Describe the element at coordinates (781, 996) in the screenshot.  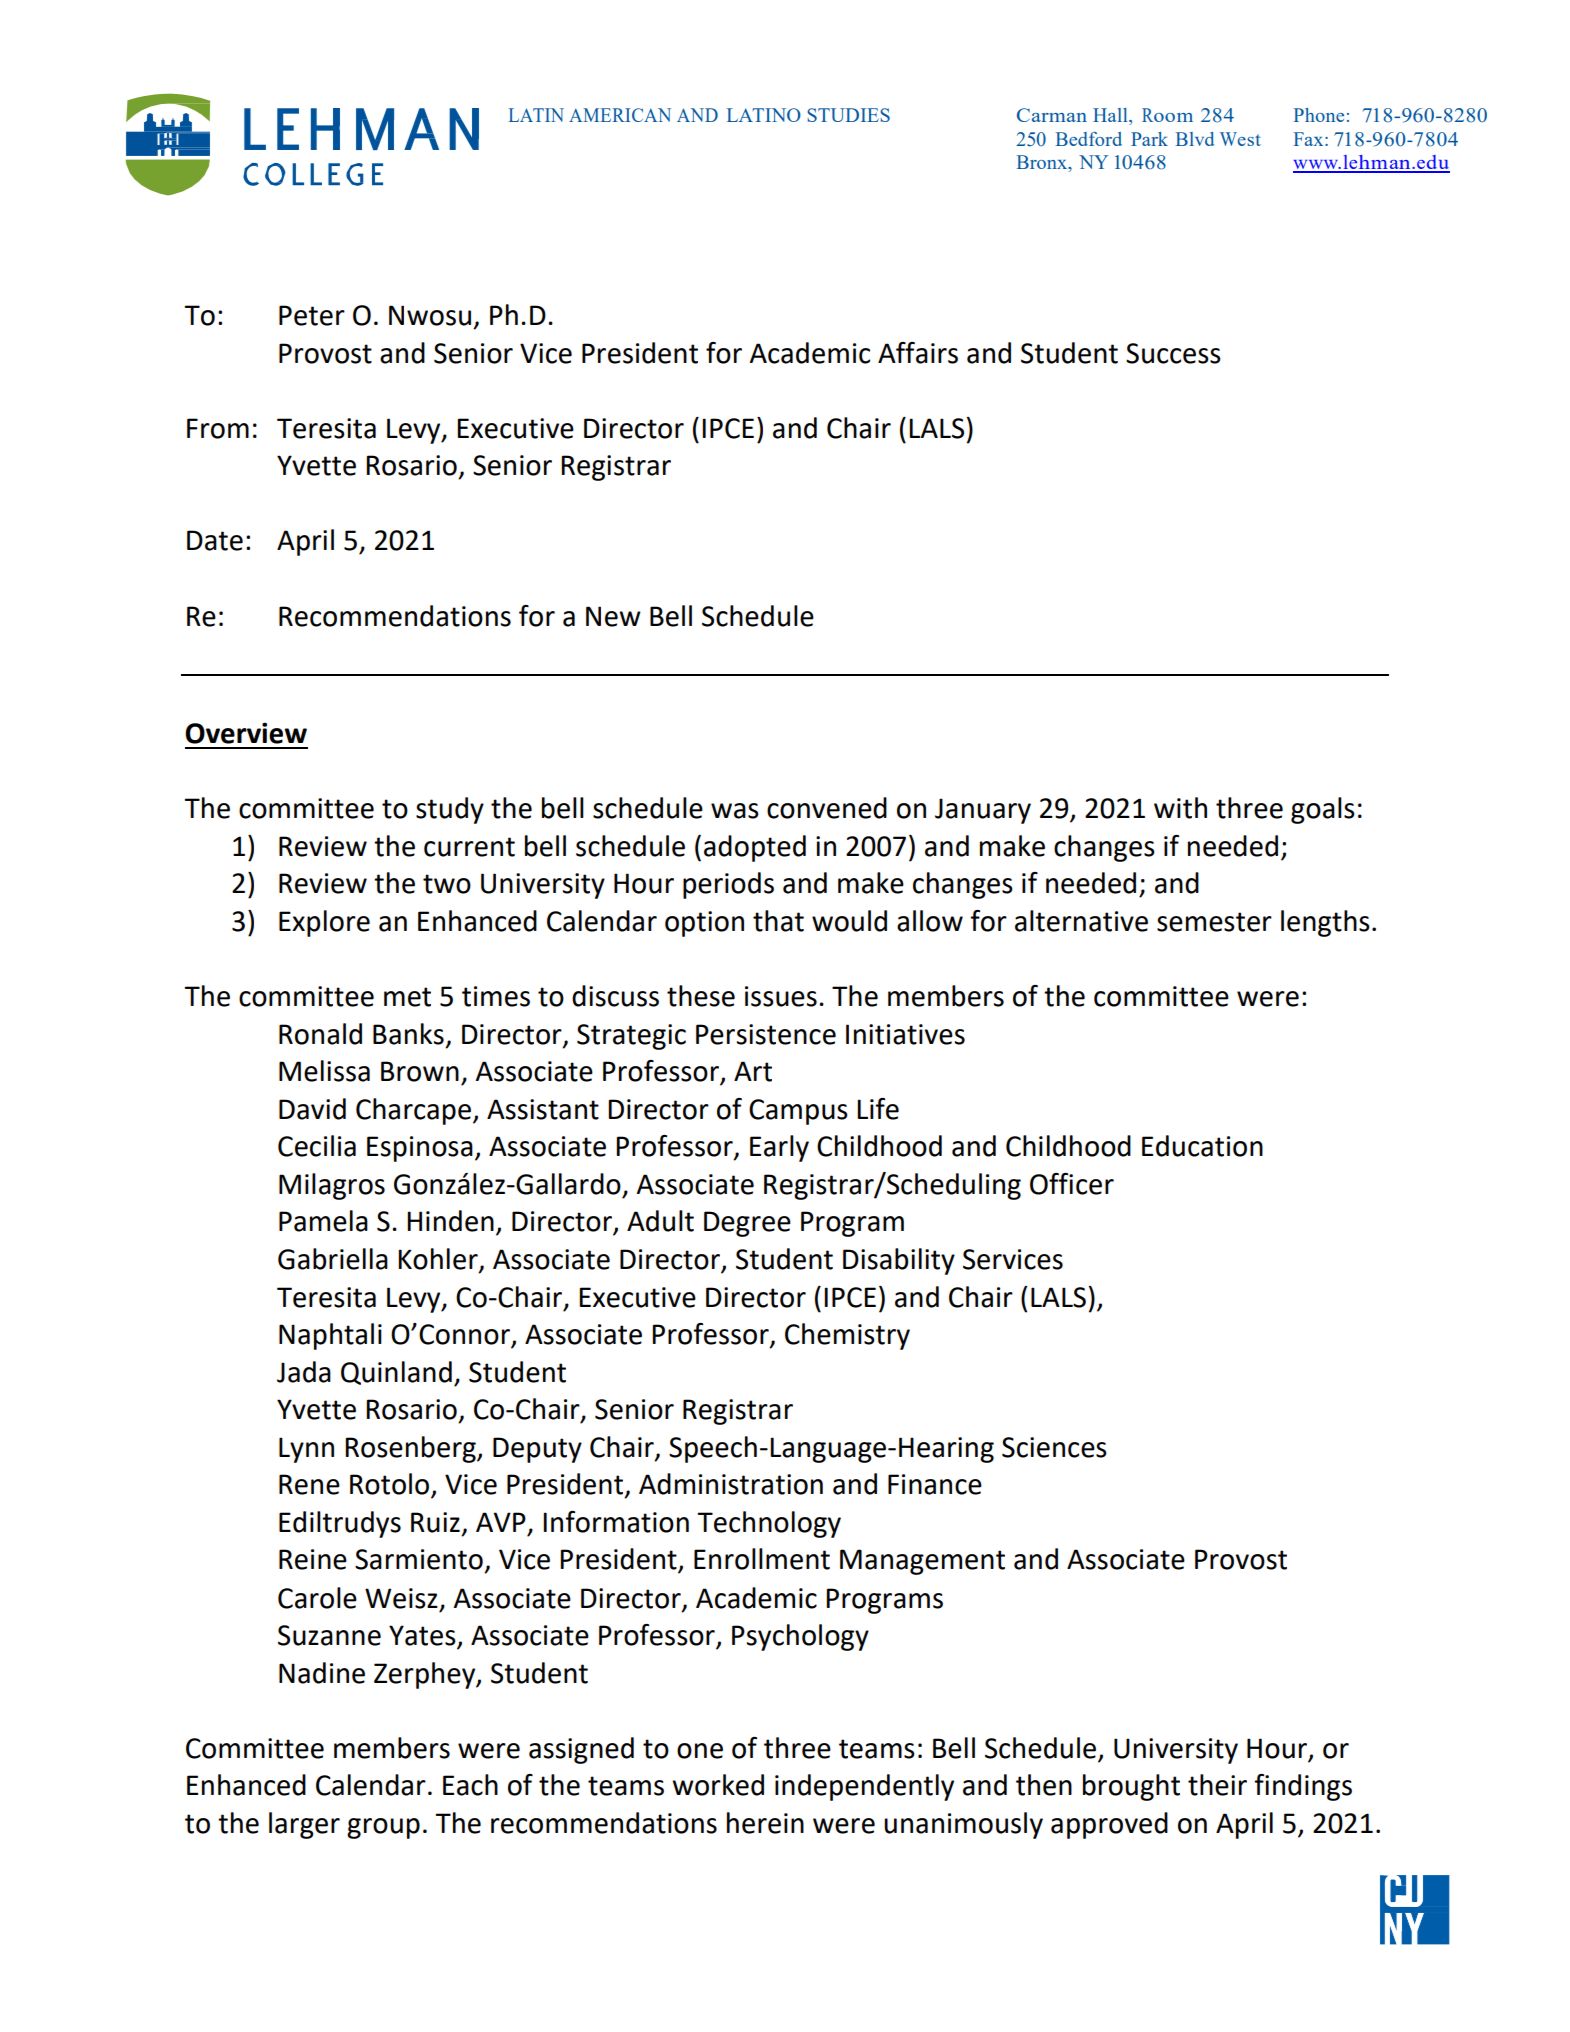
I see `issues` at that location.
